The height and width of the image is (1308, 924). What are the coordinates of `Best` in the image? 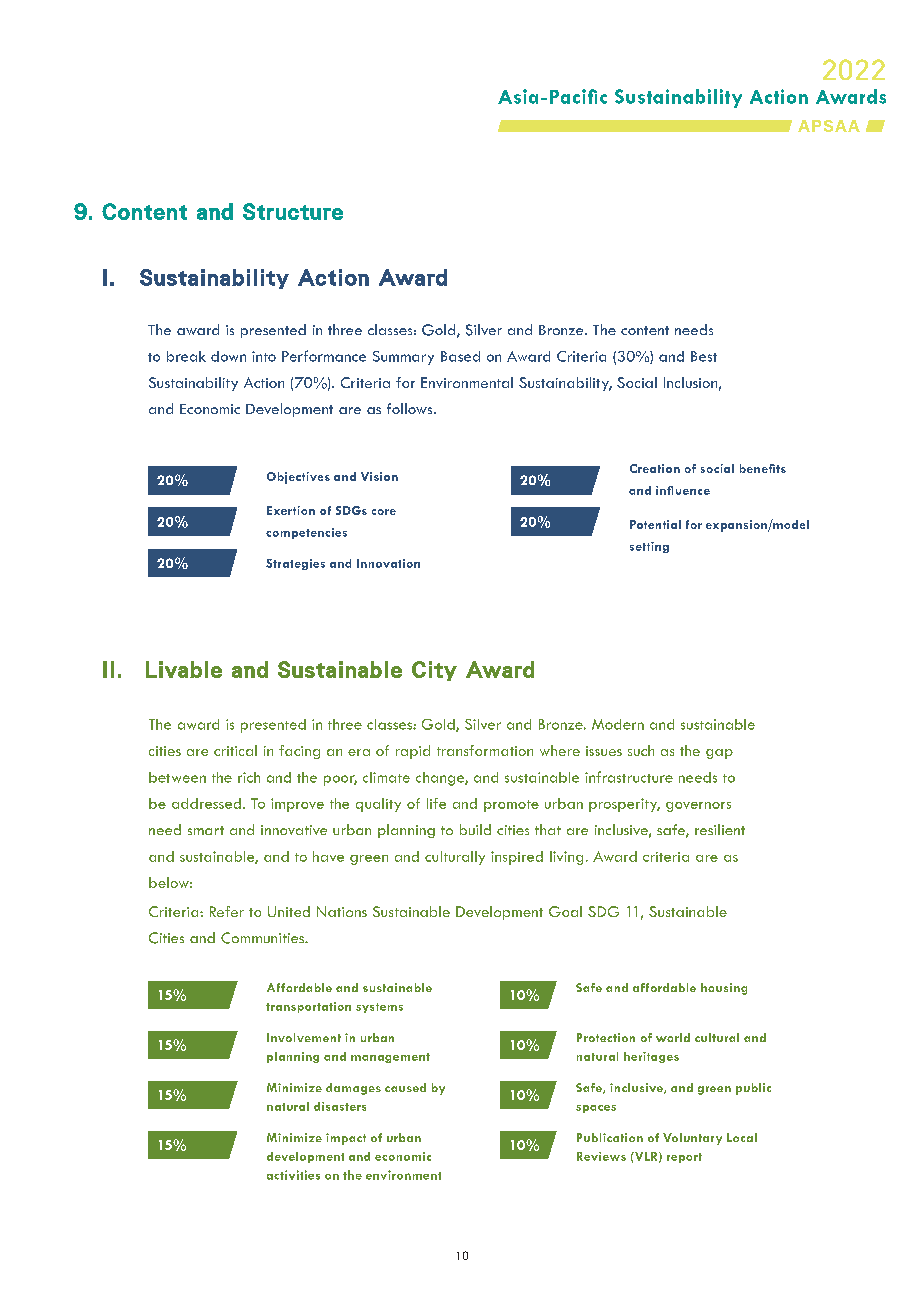 It's located at (704, 356).
